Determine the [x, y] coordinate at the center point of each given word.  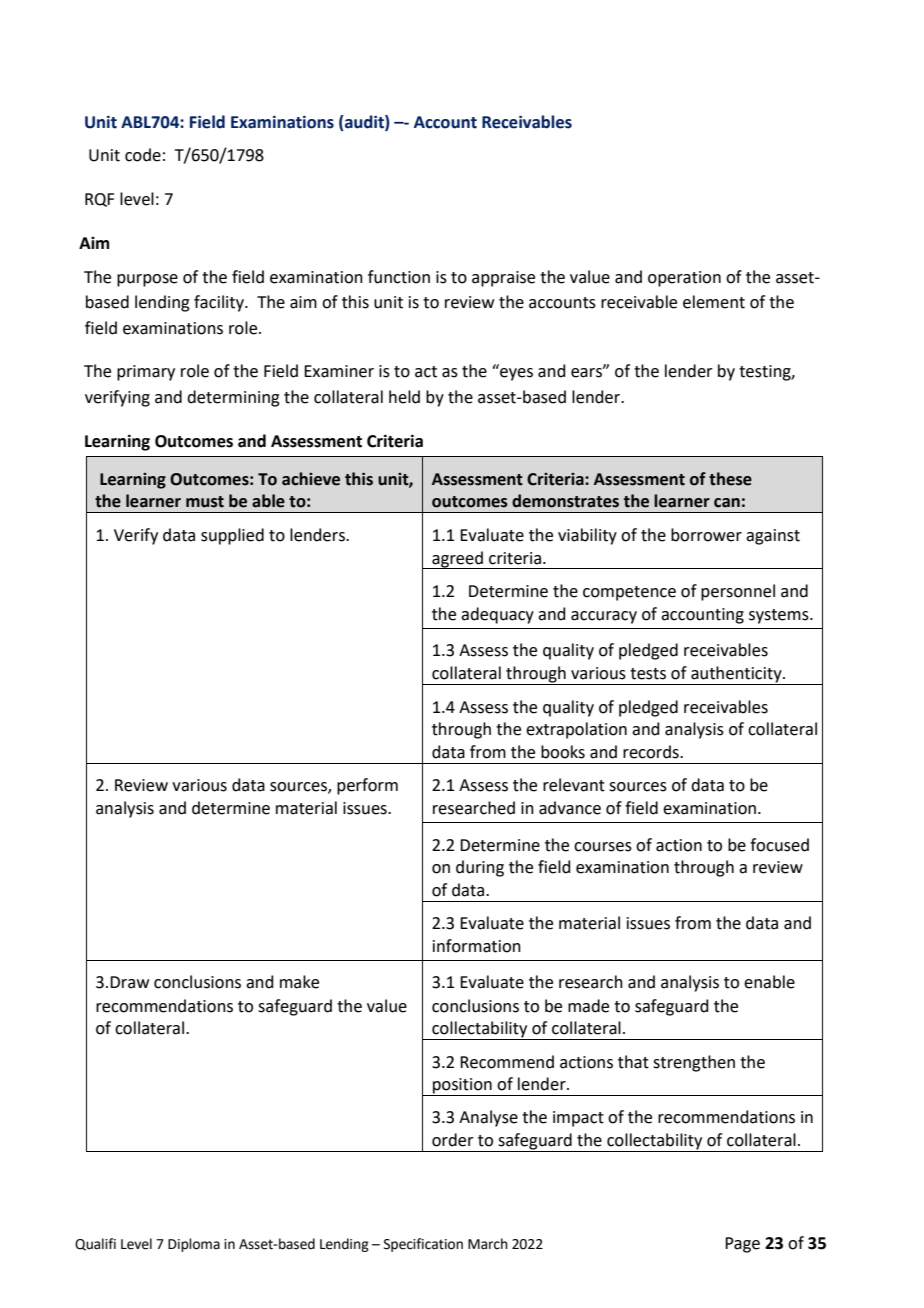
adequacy [497, 615]
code [143, 155]
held [404, 397]
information [477, 946]
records [652, 752]
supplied [232, 536]
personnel [738, 592]
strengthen [694, 1063]
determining [233, 398]
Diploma [194, 1245]
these [730, 479]
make [299, 982]
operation [684, 279]
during [480, 868]
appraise [503, 279]
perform [367, 786]
